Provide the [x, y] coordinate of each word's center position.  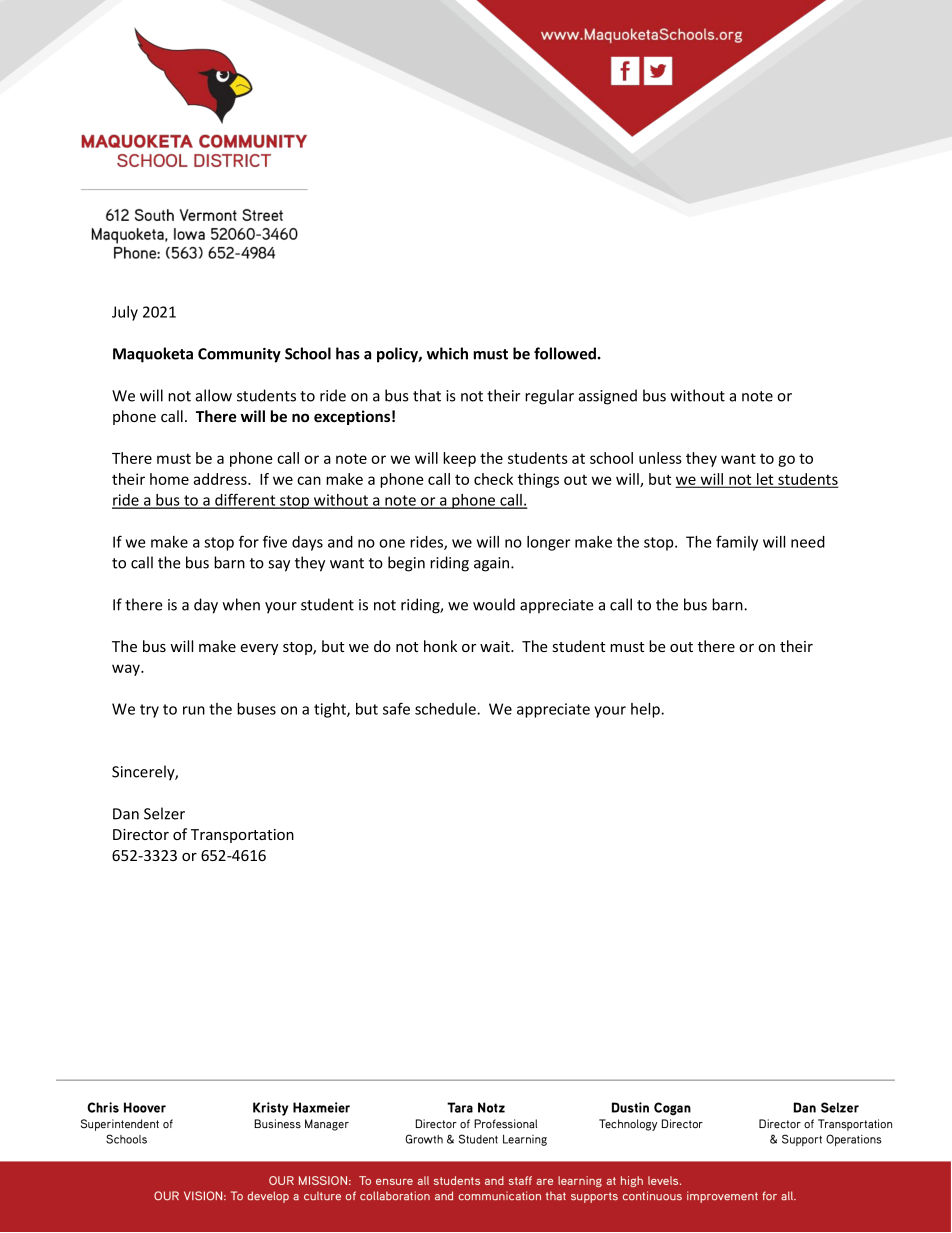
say [279, 566]
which [447, 353]
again [493, 564]
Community [239, 355]
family [737, 543]
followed [565, 353]
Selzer [164, 813]
